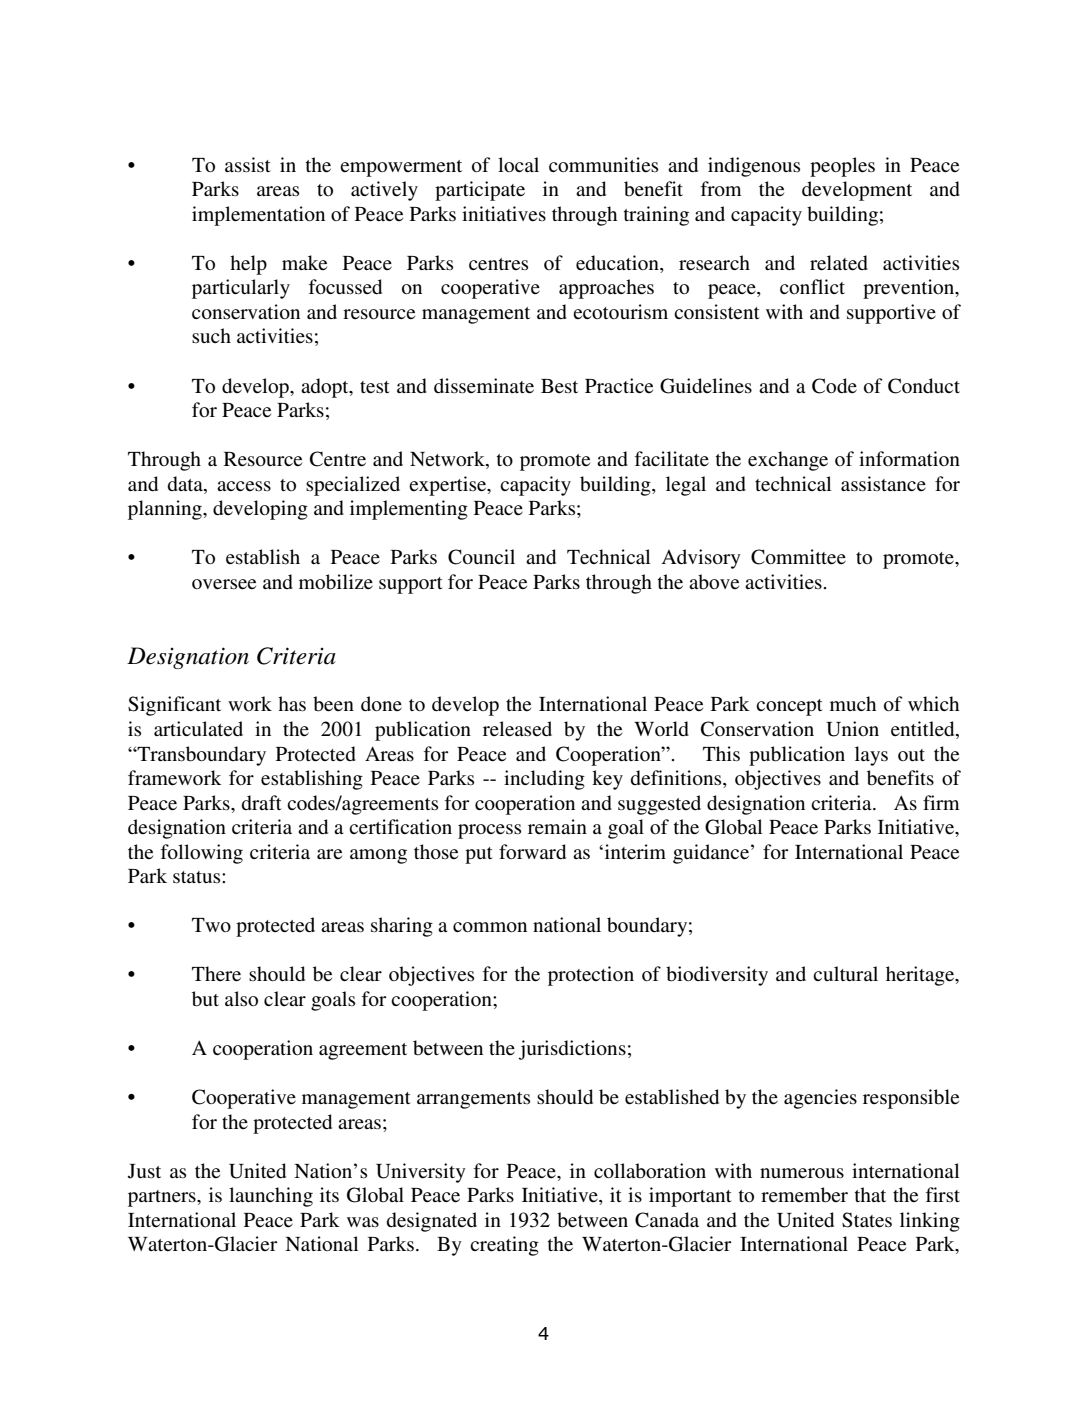  Describe the element at coordinates (244, 486) in the screenshot. I see `access` at that location.
